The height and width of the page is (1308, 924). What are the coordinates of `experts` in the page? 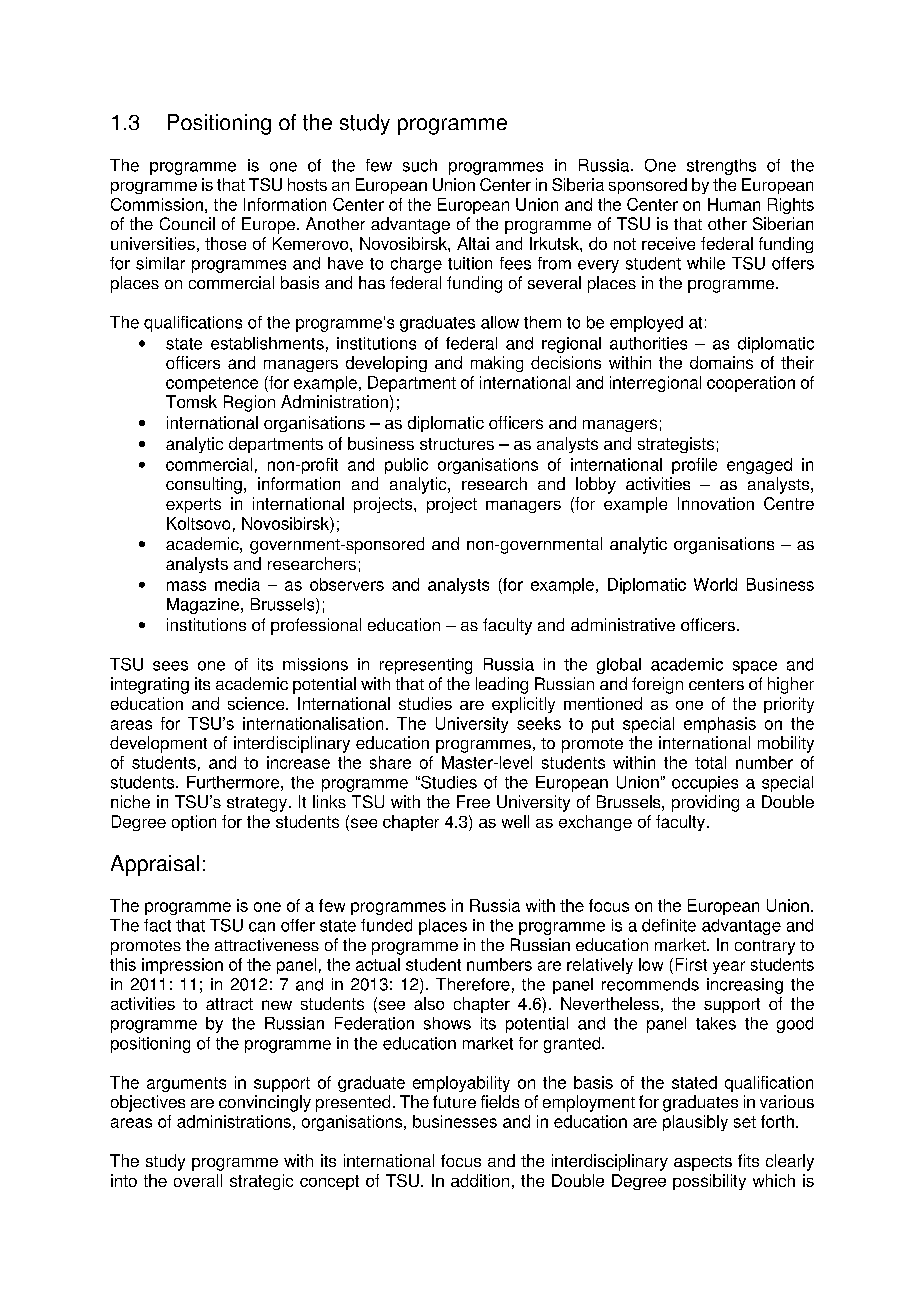 It's located at (193, 505).
